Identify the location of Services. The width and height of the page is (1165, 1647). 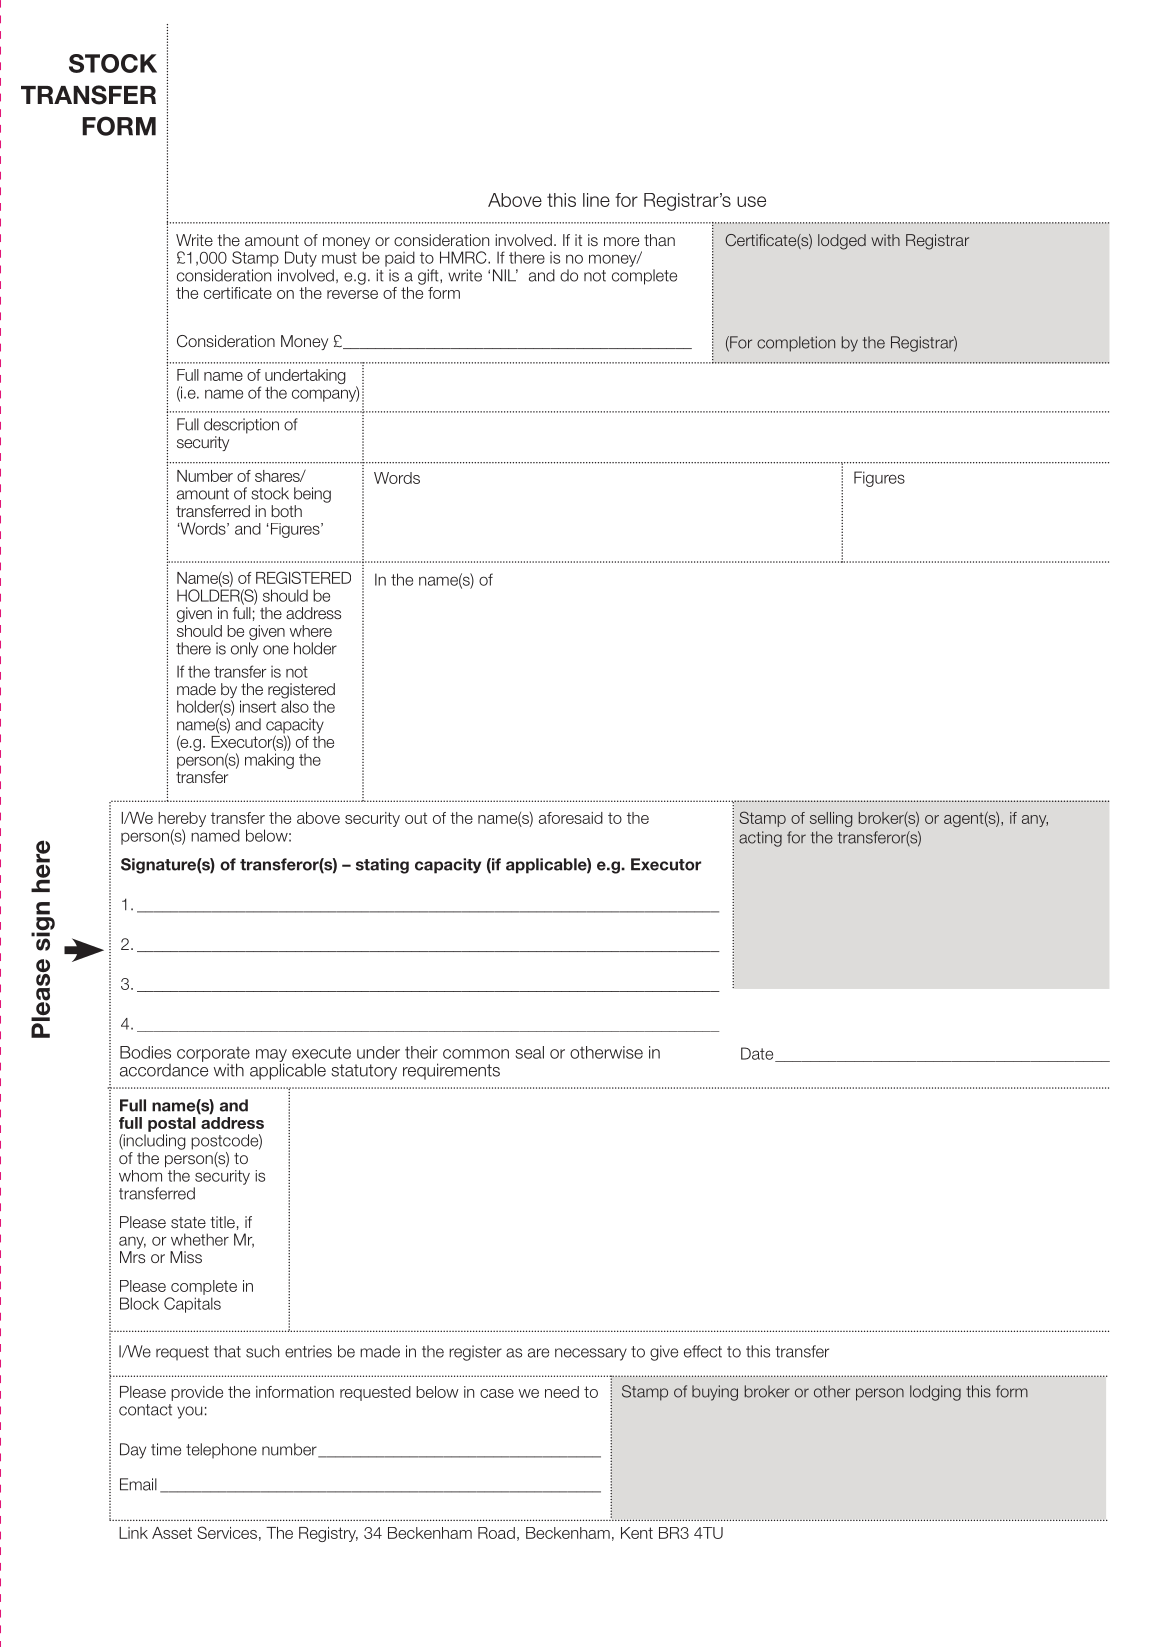
(227, 1532).
